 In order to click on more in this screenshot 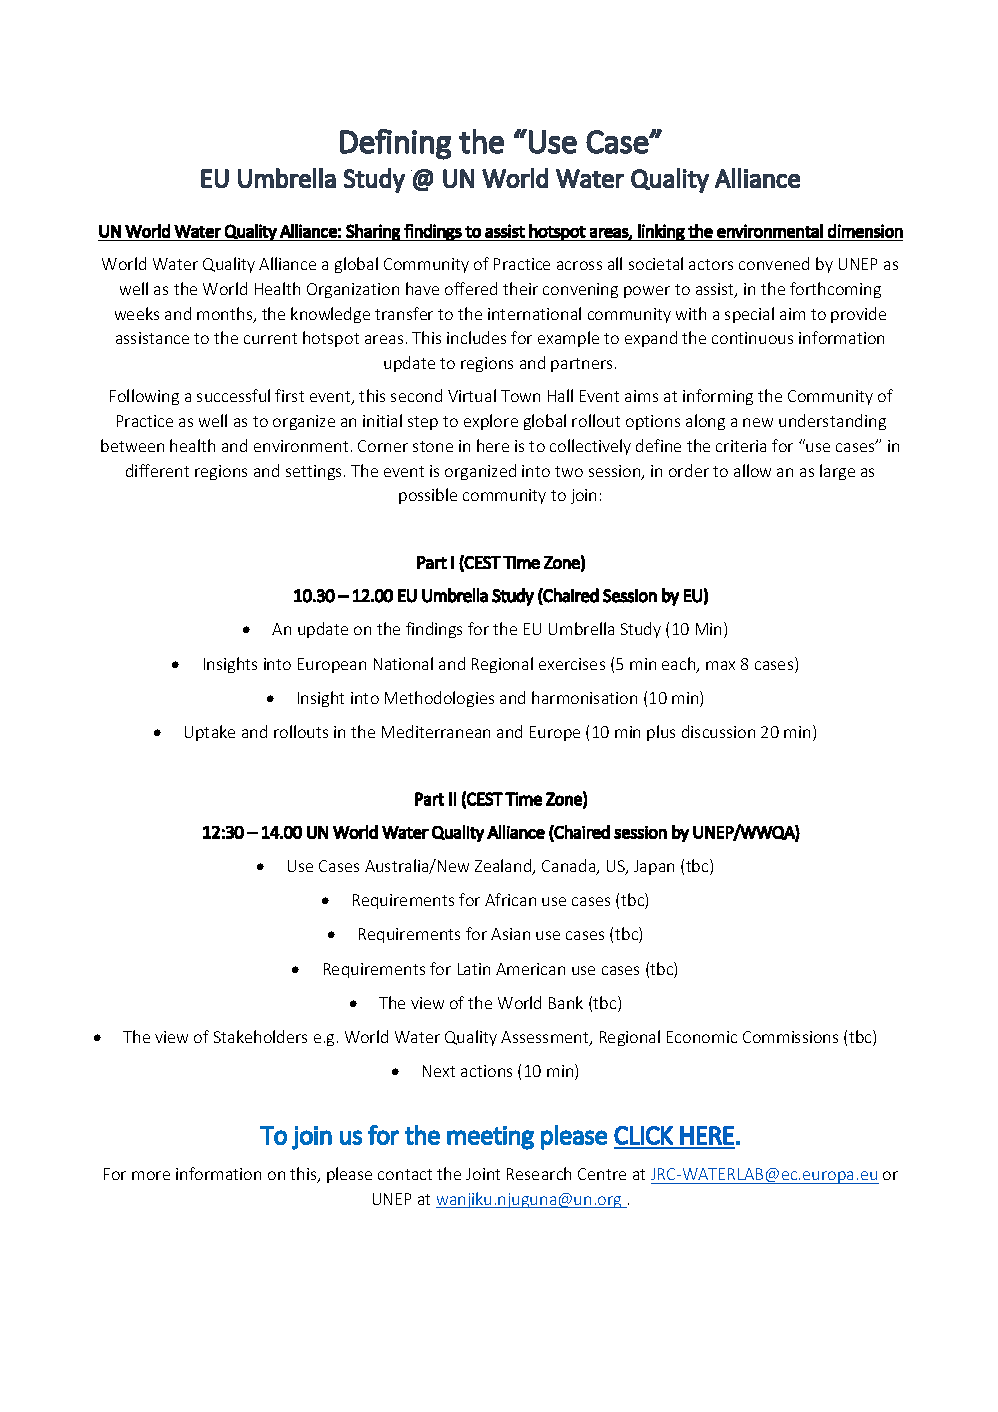, I will do `click(151, 1175)`.
